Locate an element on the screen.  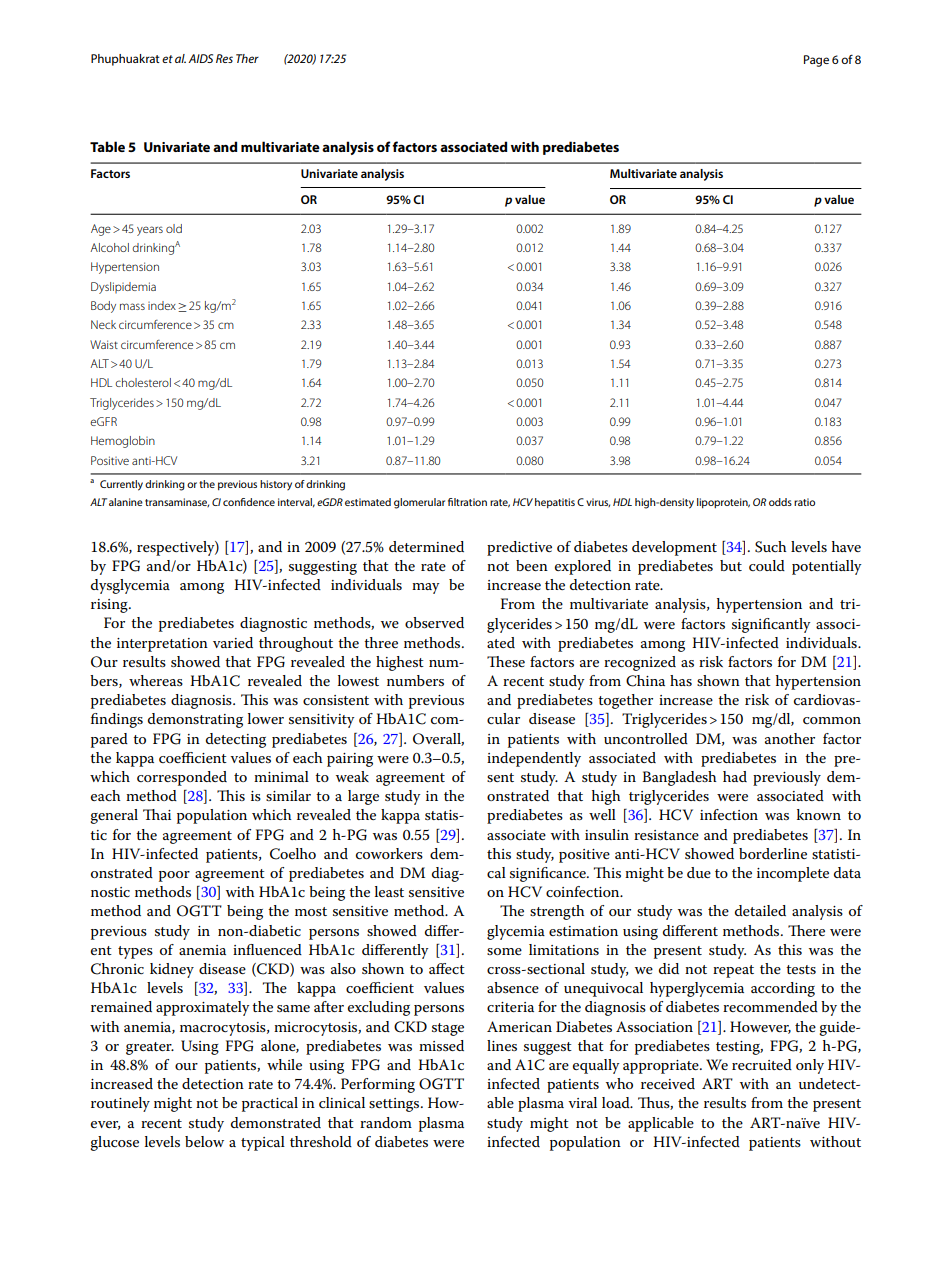
Page is located at coordinates (816, 61).
